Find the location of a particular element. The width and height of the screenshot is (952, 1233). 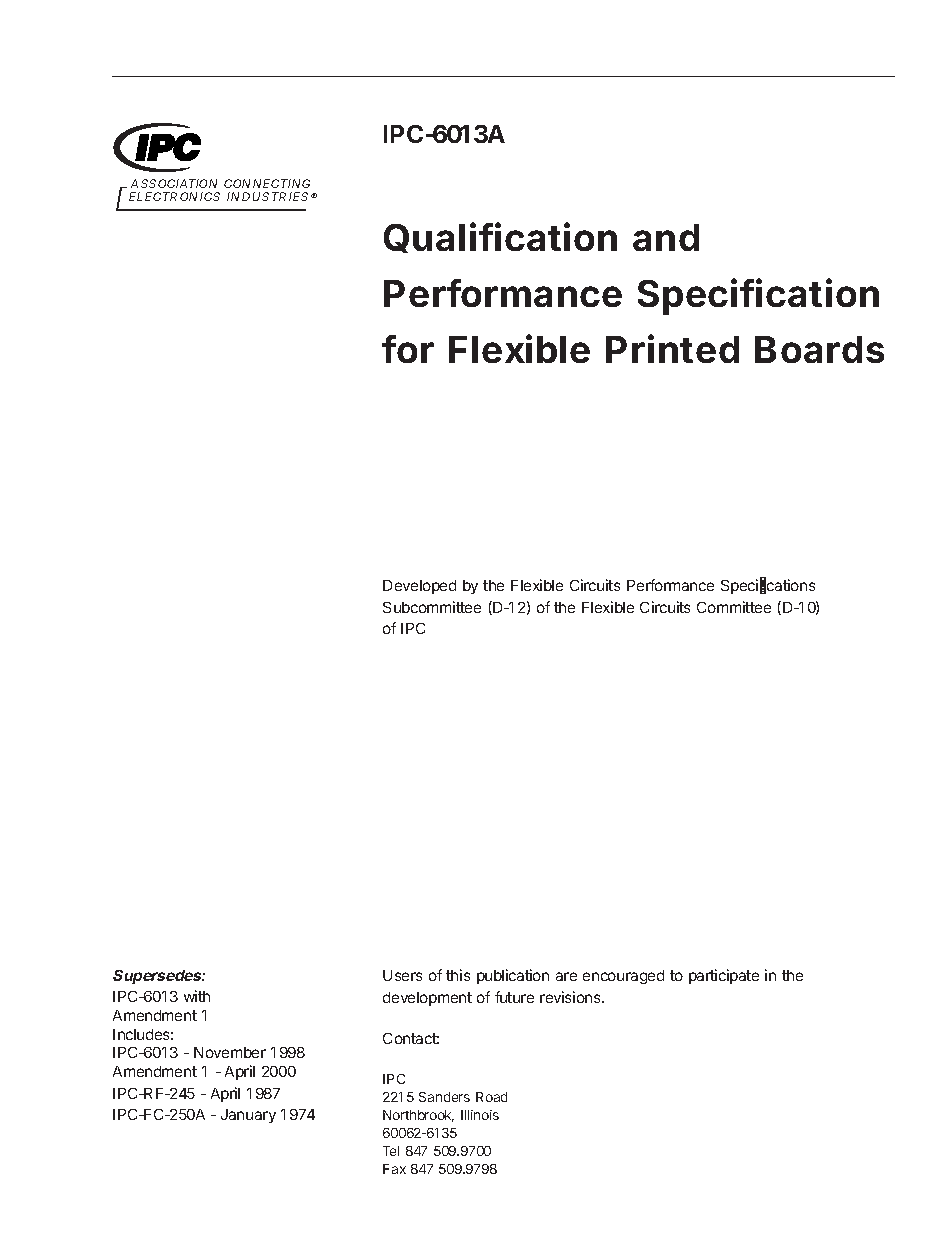

encouraged is located at coordinates (623, 977).
